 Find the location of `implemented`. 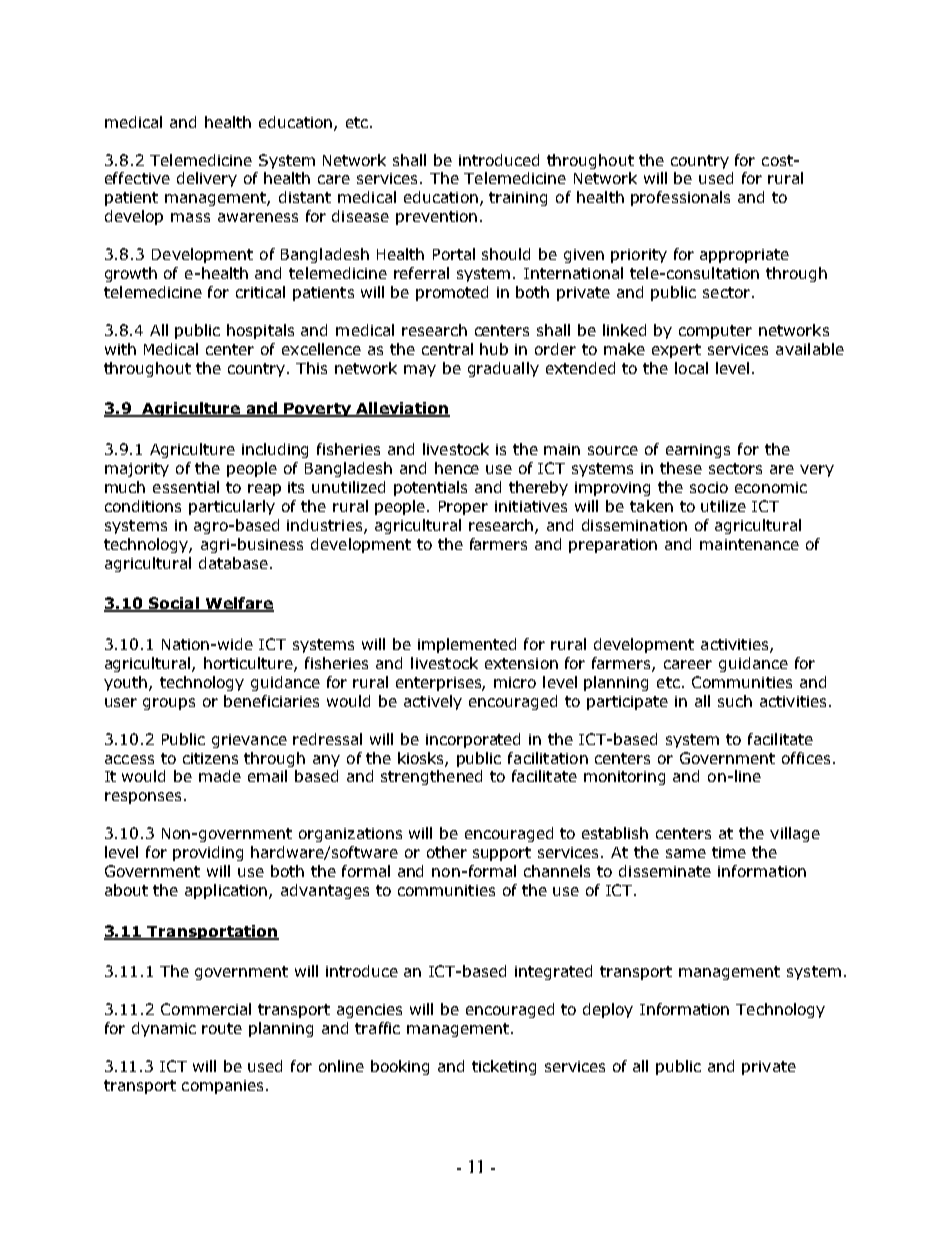

implemented is located at coordinates (467, 645).
